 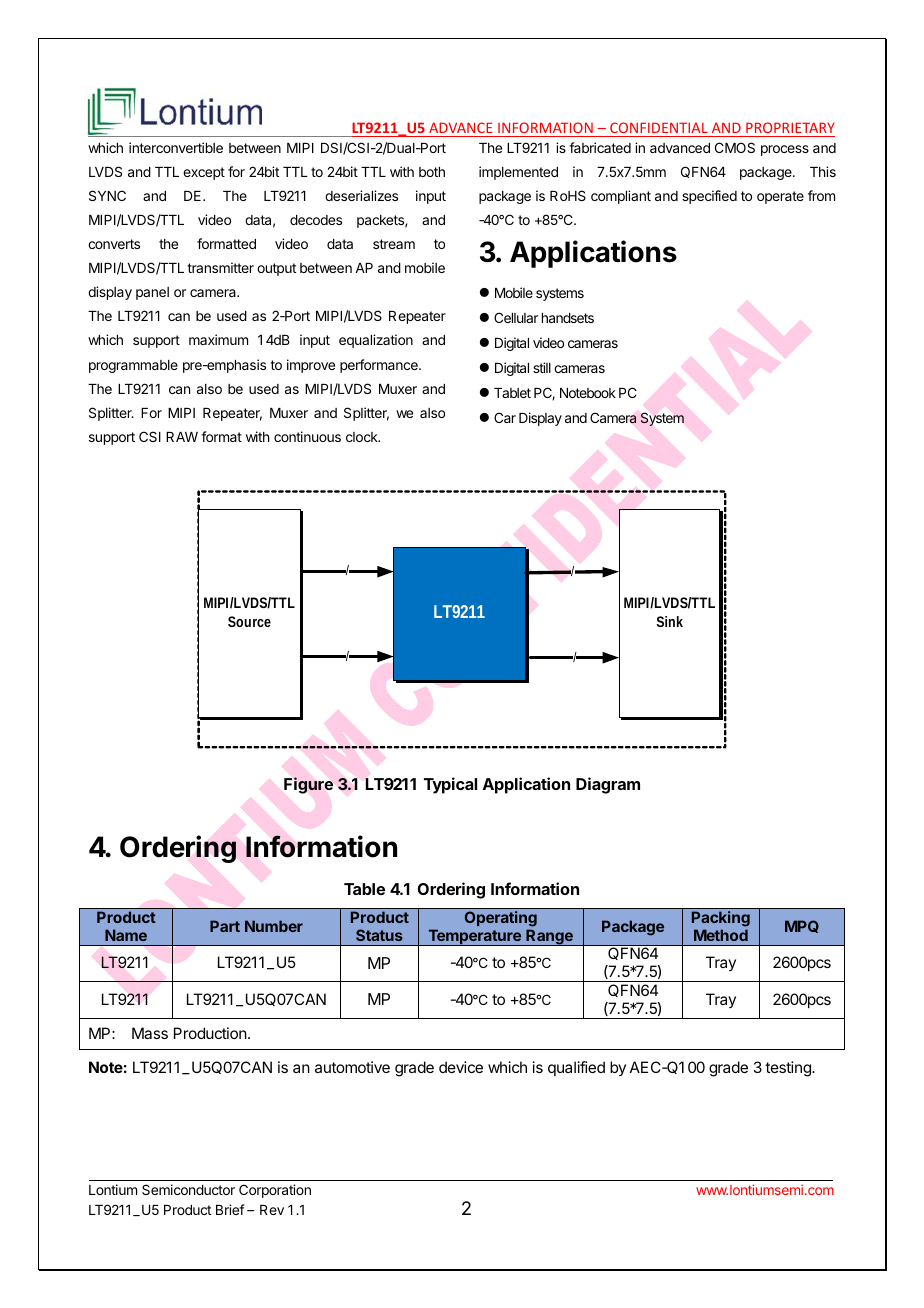 What do you see at coordinates (225, 926) in the document?
I see `Part` at bounding box center [225, 926].
